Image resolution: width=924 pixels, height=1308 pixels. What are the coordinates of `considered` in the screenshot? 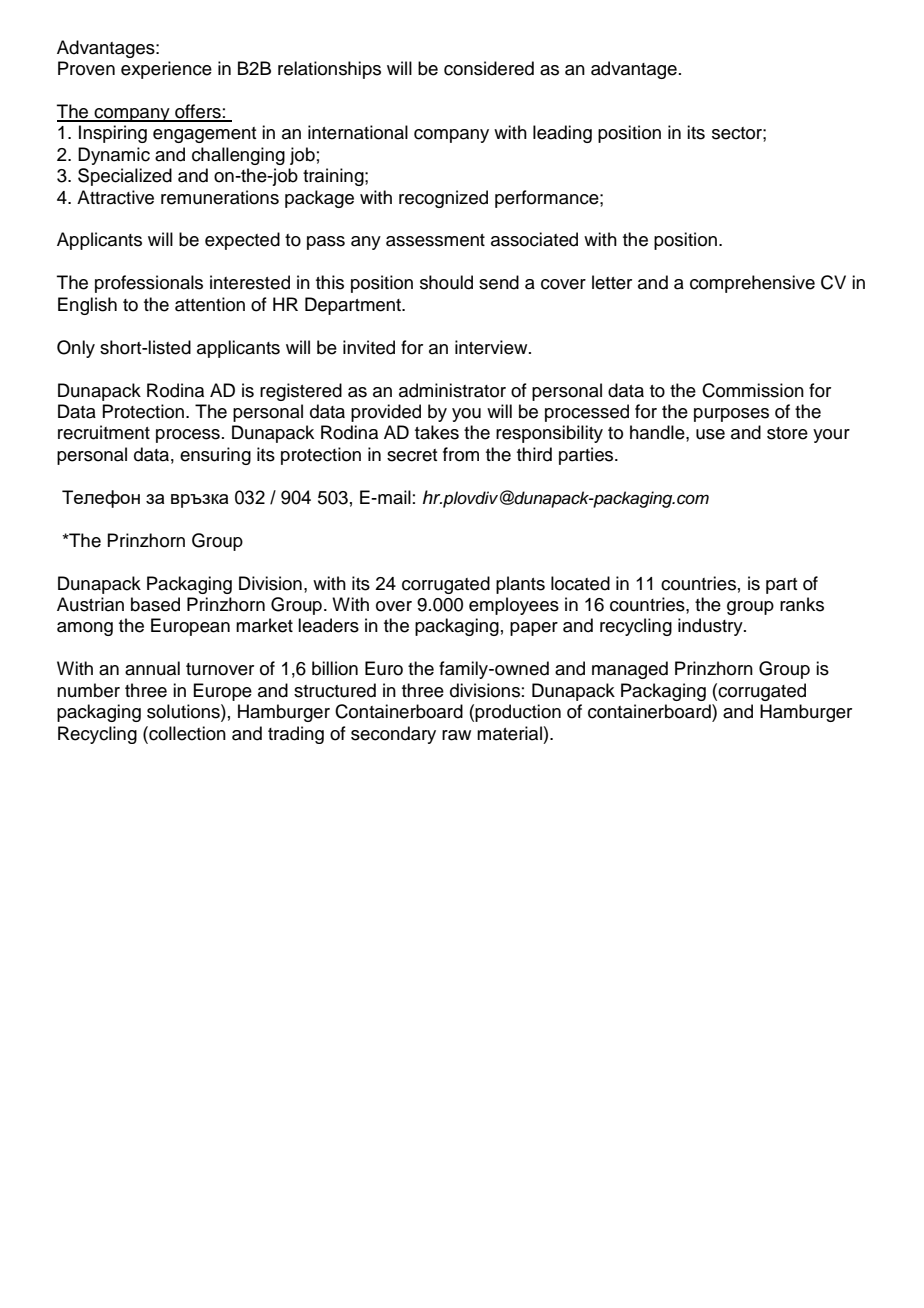 It's located at (489, 68).
